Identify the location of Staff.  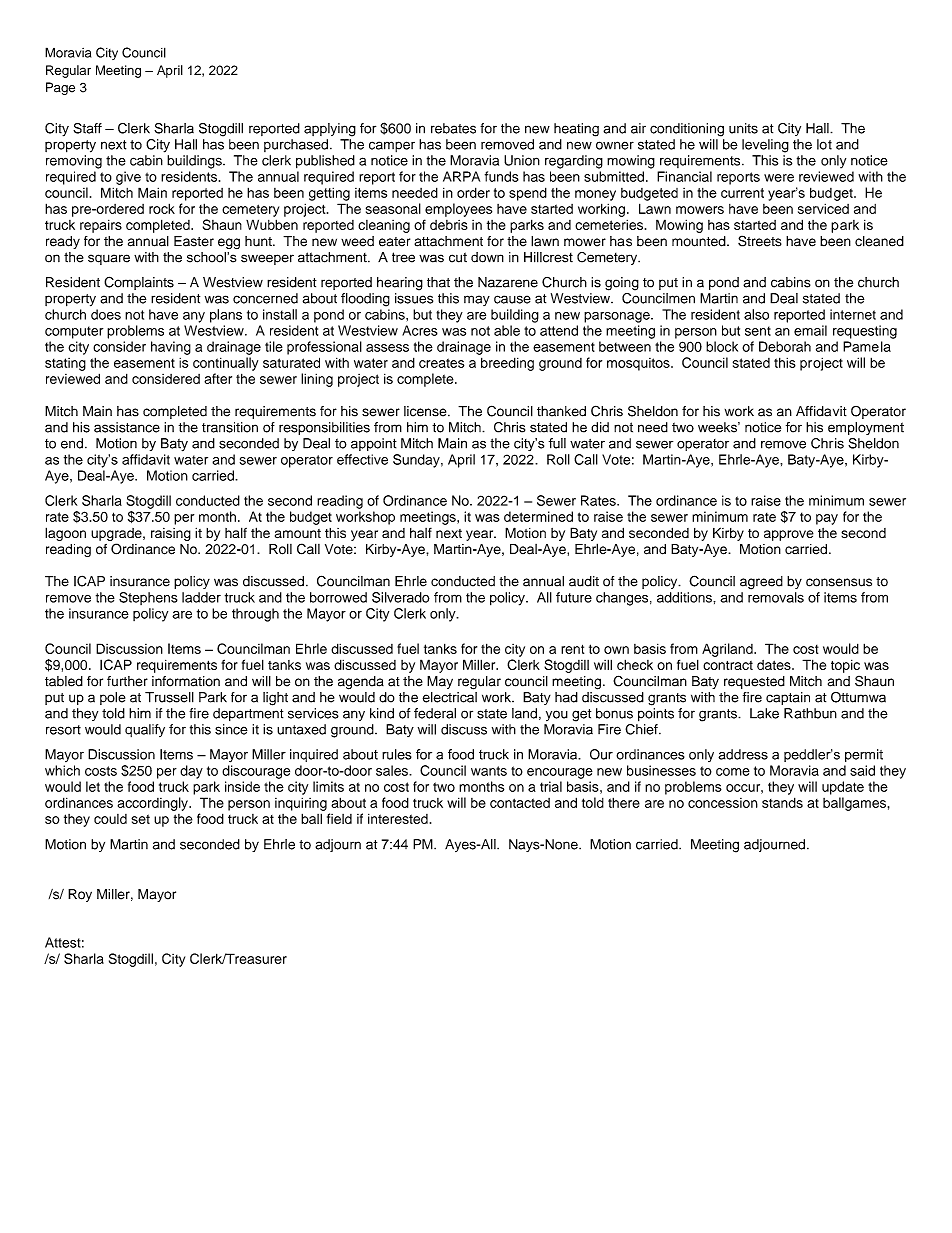
(87, 128).
